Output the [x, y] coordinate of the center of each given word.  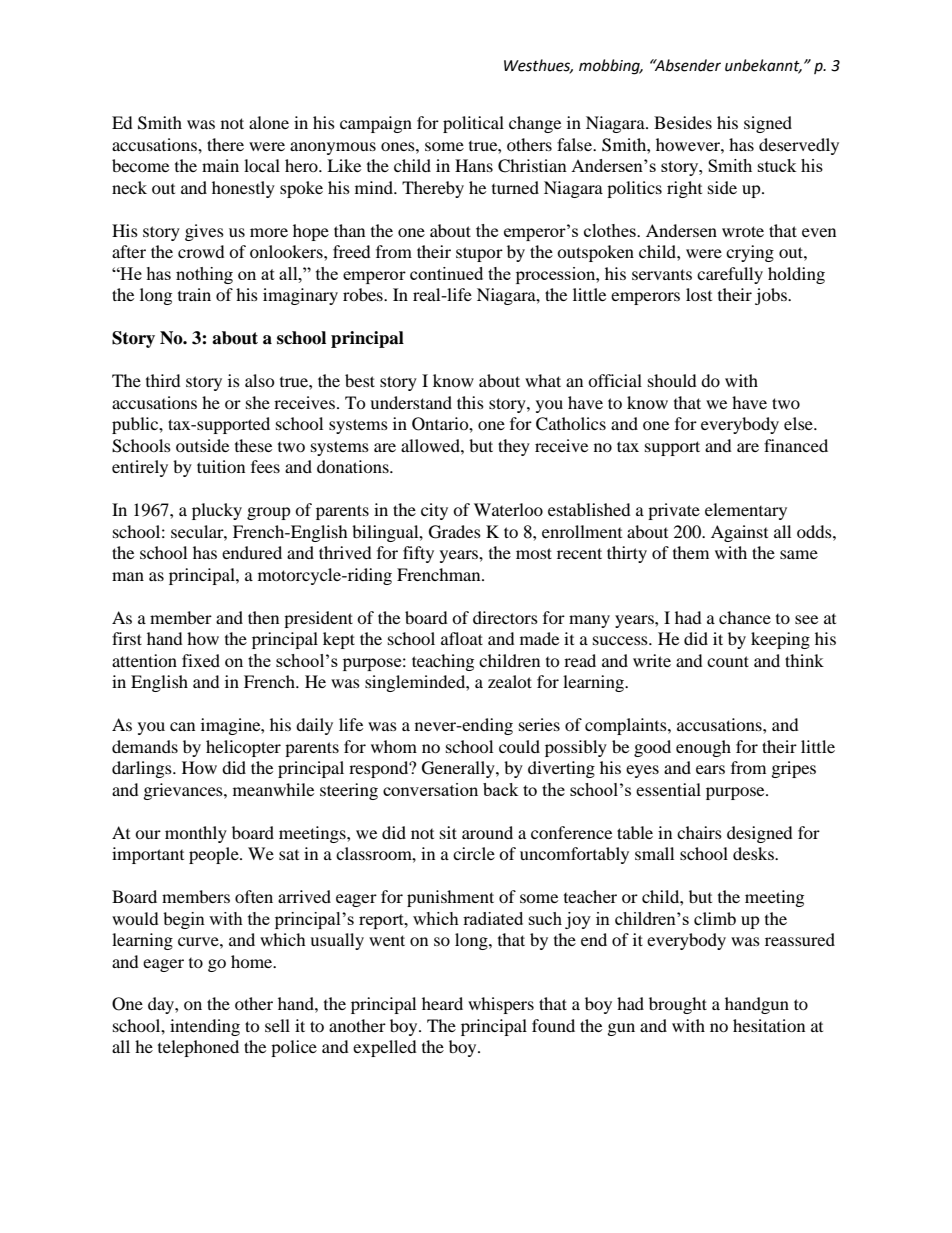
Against [739, 533]
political [473, 124]
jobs [772, 296]
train [194, 294]
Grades [455, 532]
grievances [184, 791]
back [501, 789]
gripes [794, 769]
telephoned [198, 1048]
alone [269, 122]
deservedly [799, 146]
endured [252, 552]
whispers [501, 1005]
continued [446, 273]
